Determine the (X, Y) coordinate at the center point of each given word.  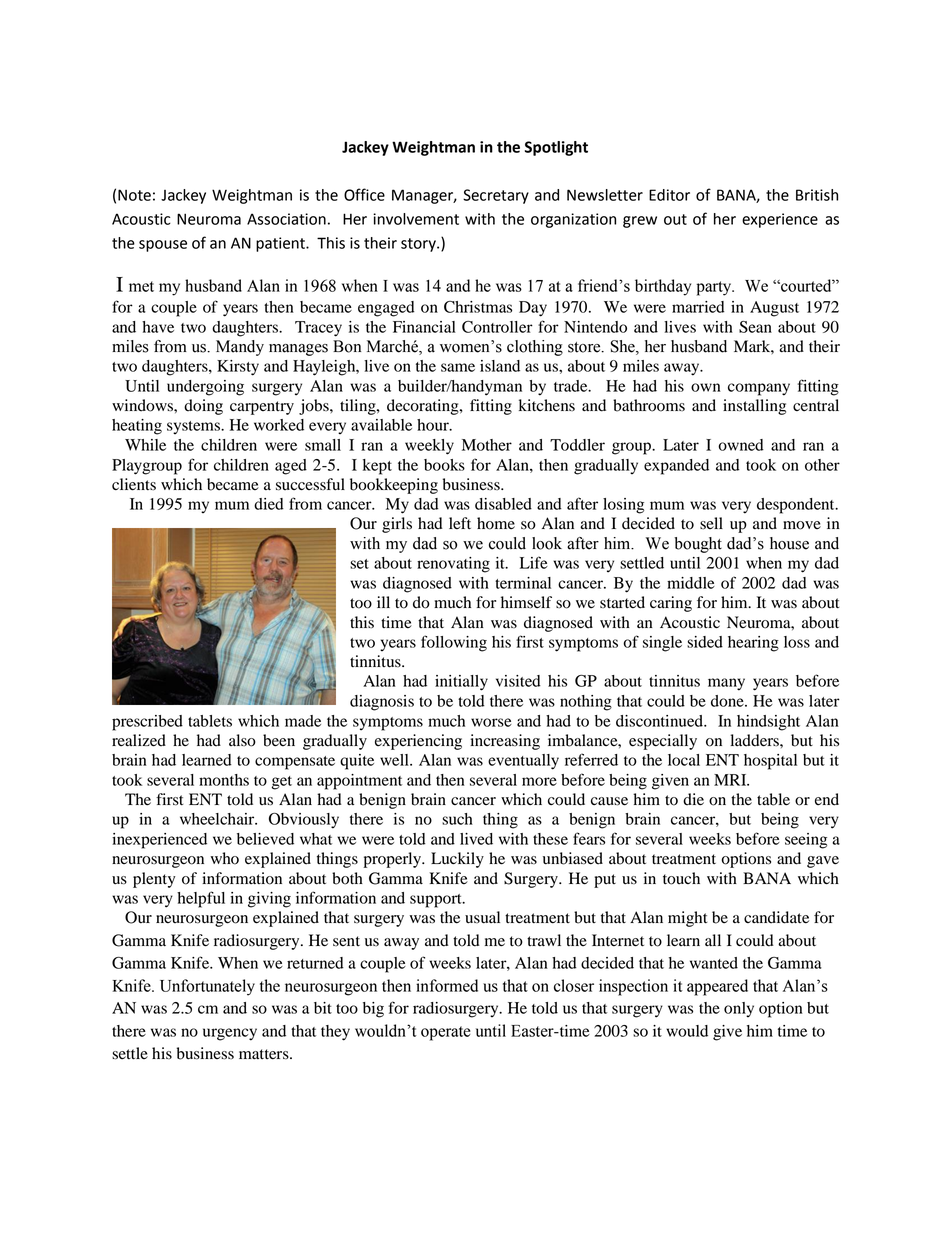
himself (526, 602)
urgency (230, 1034)
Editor (669, 195)
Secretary (496, 196)
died (269, 504)
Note (134, 195)
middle (691, 583)
